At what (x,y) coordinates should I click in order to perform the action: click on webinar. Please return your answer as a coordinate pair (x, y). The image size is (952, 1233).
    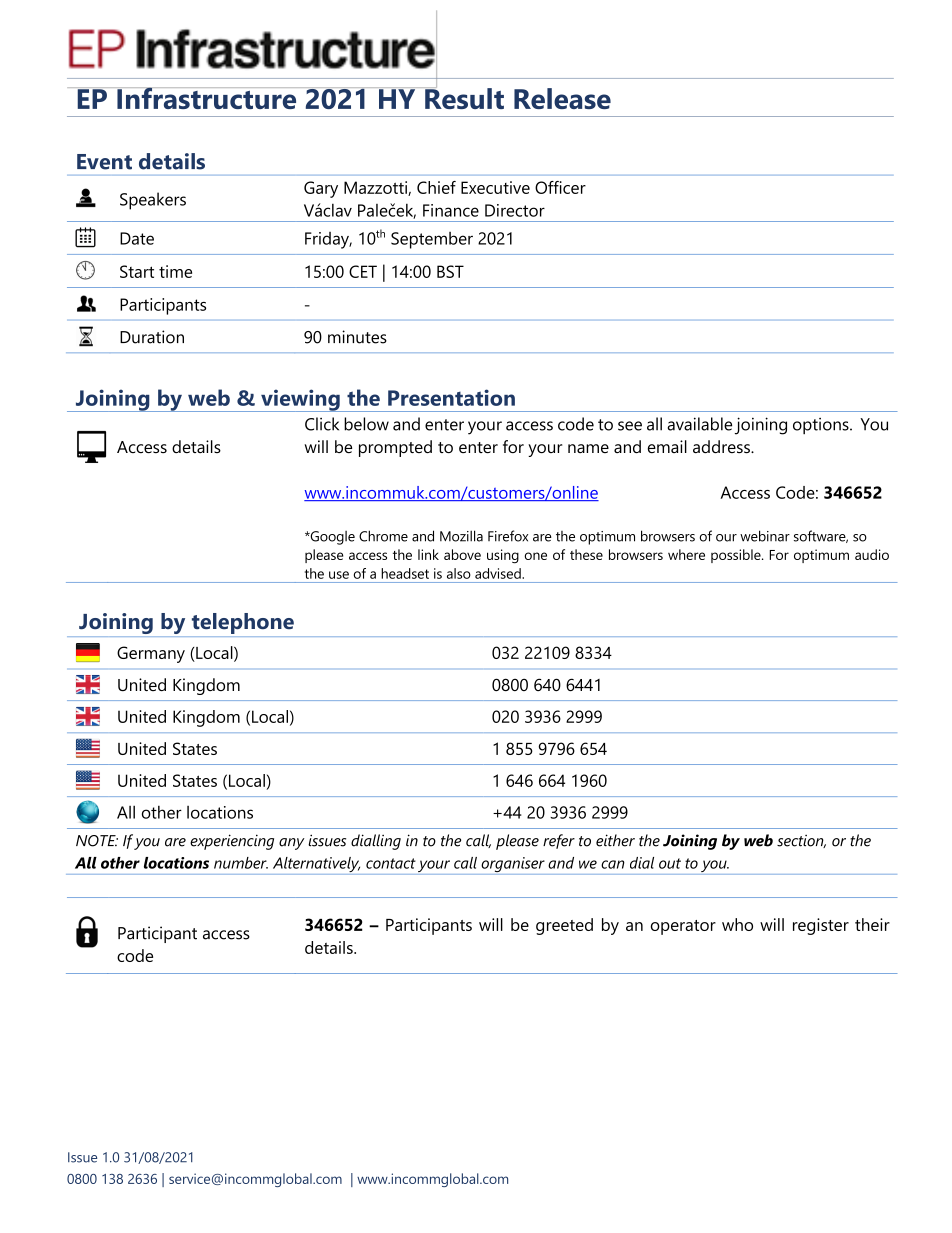
    Looking at the image, I should click on (765, 536).
